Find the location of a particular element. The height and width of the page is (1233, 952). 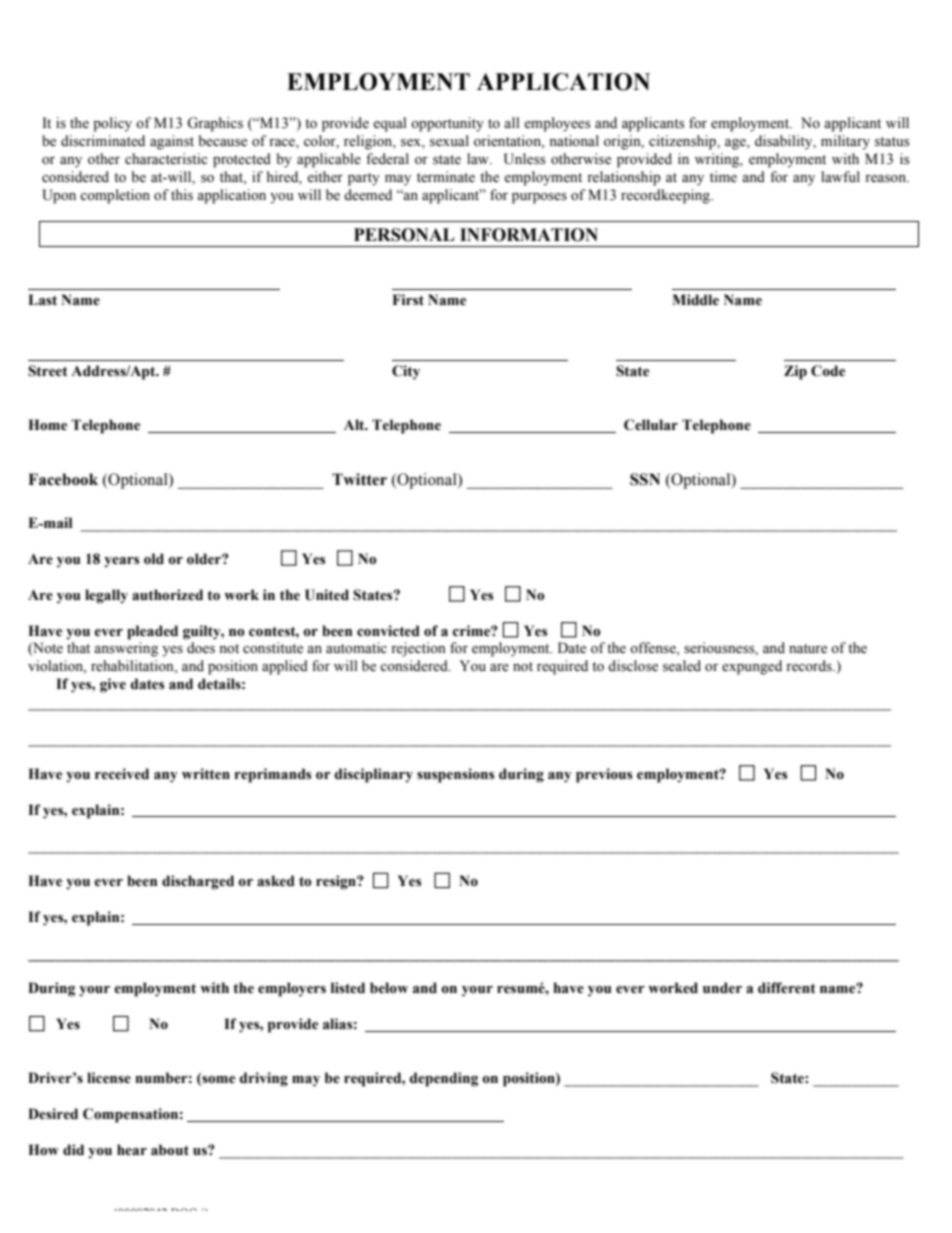

Zip is located at coordinates (795, 372).
